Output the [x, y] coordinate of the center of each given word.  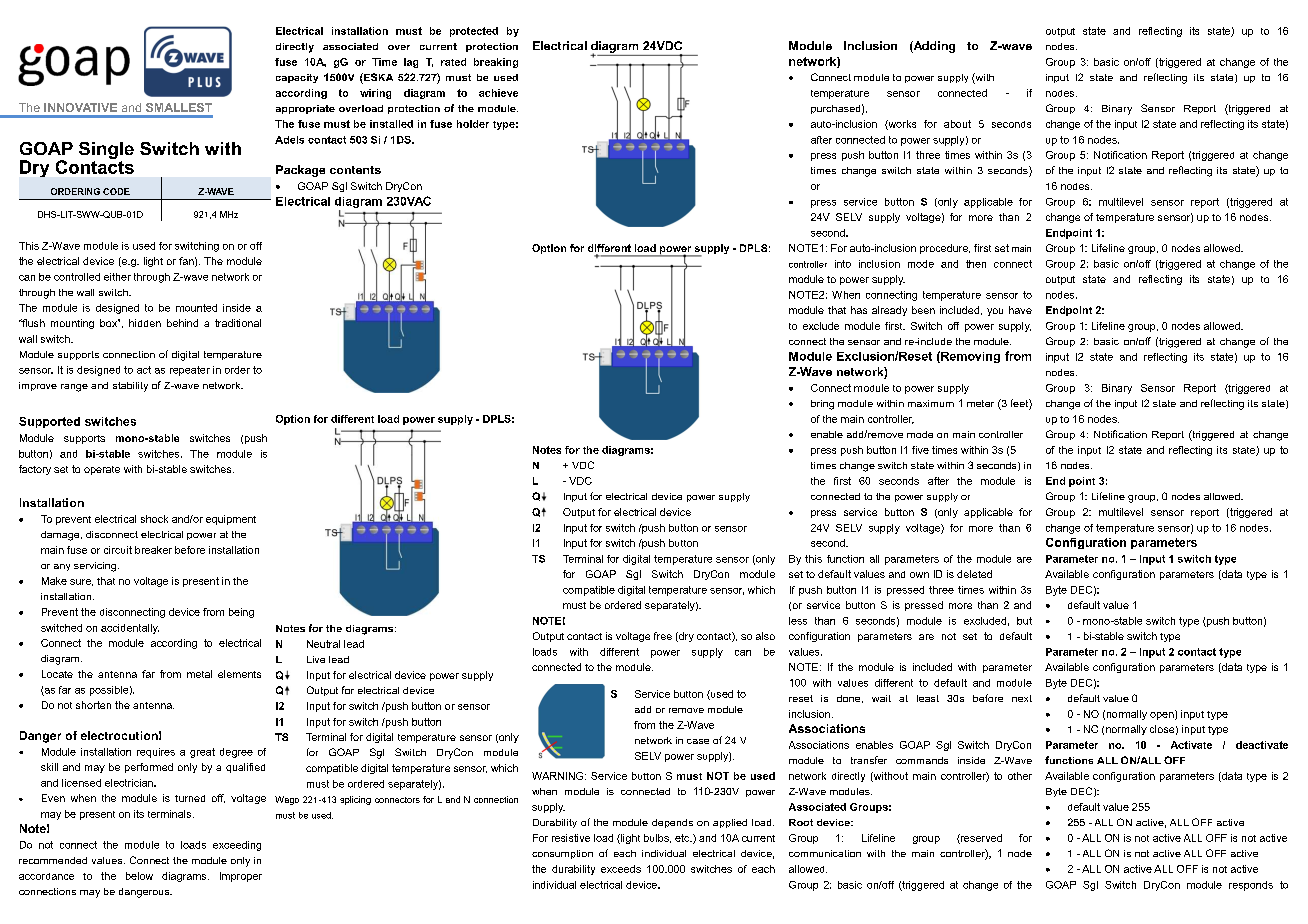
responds [1251, 886]
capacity [297, 78]
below [139, 876]
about [957, 124]
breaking [496, 63]
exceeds [621, 869]
